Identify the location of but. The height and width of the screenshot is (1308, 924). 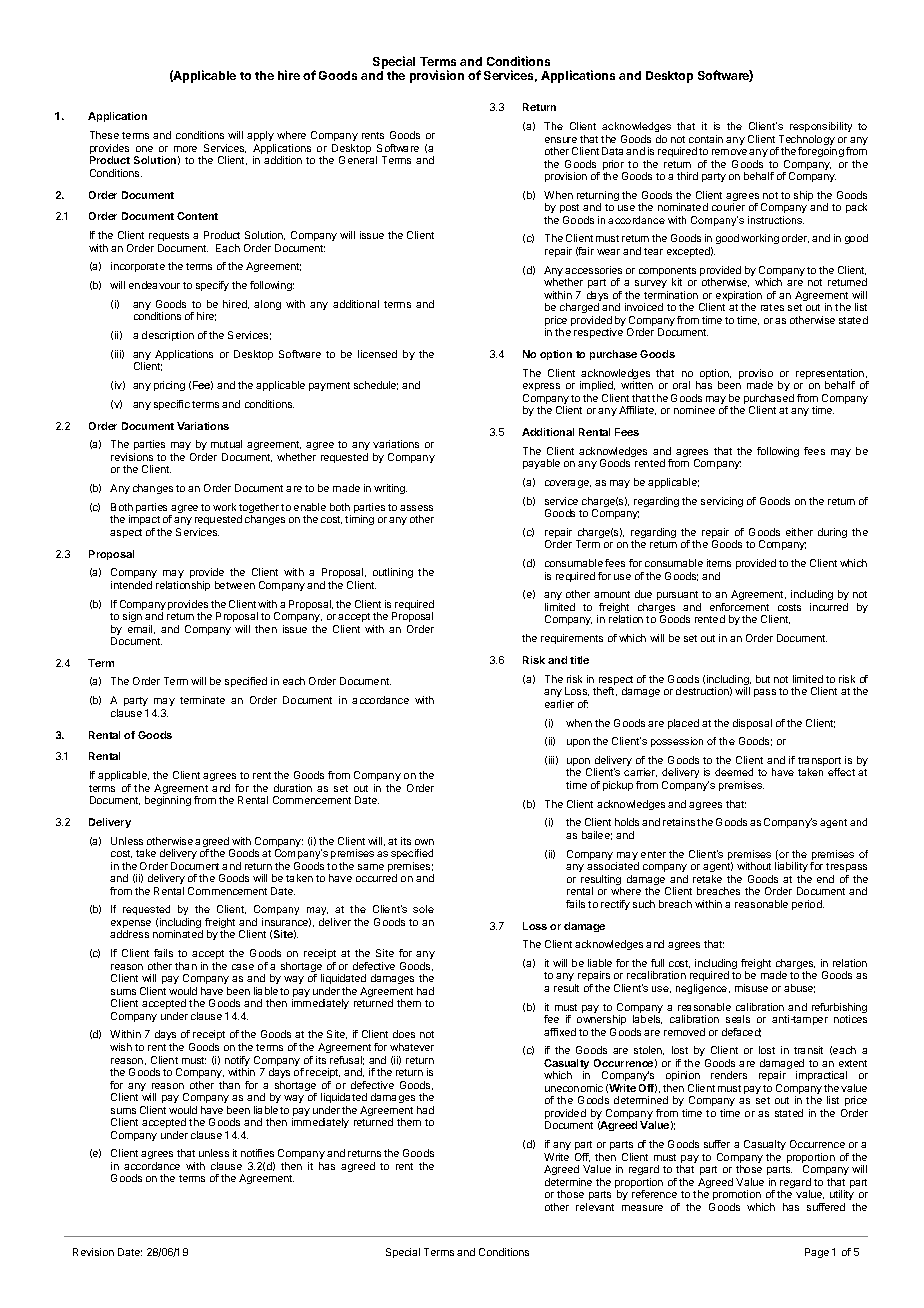
(763, 679).
